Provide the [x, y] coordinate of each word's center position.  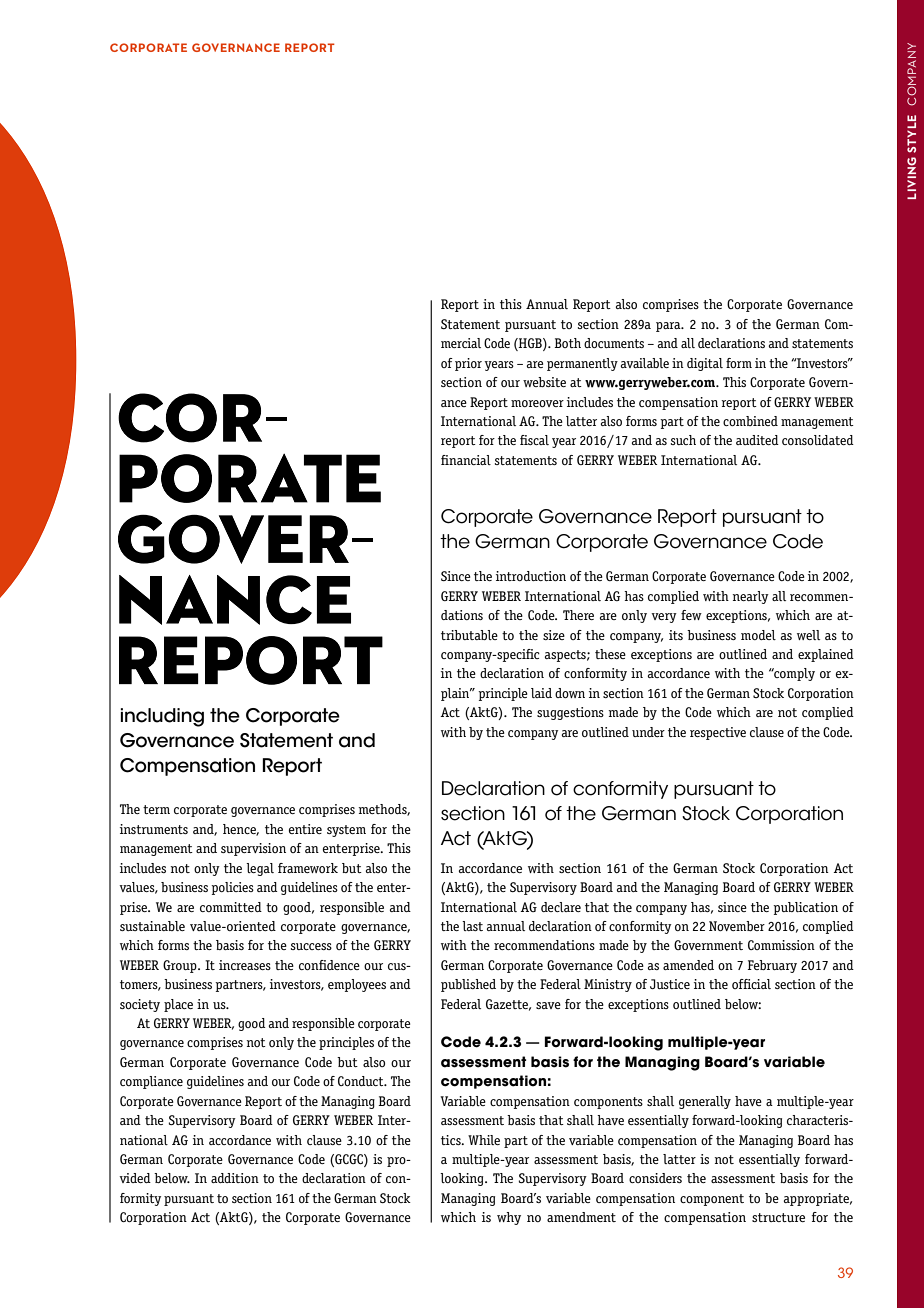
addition [235, 1178]
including [162, 717]
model [758, 635]
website [544, 382]
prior [468, 364]
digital [705, 364]
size [554, 635]
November [737, 926]
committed [231, 907]
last [472, 926]
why [509, 1218]
